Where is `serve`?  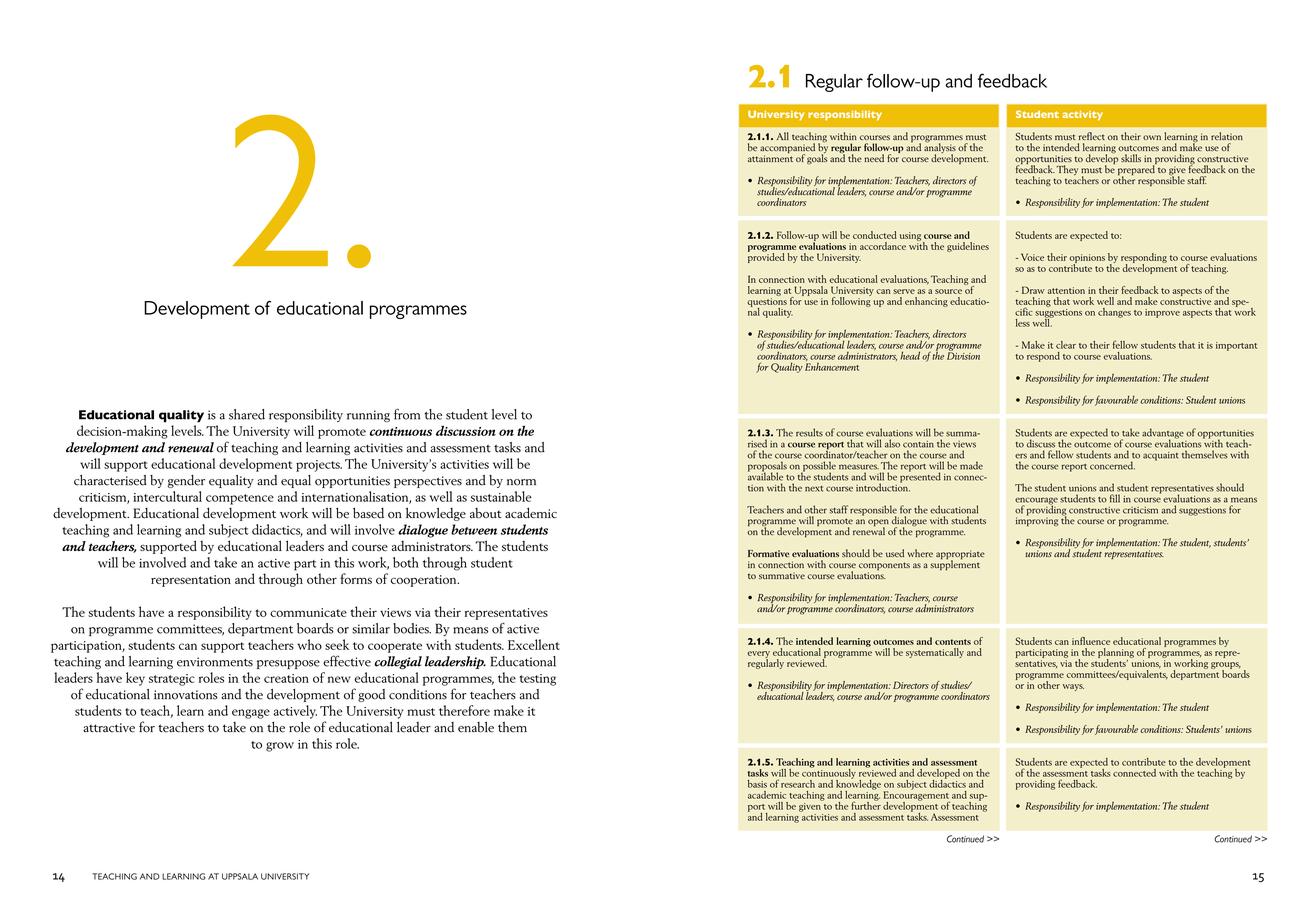
serve is located at coordinates (904, 291).
